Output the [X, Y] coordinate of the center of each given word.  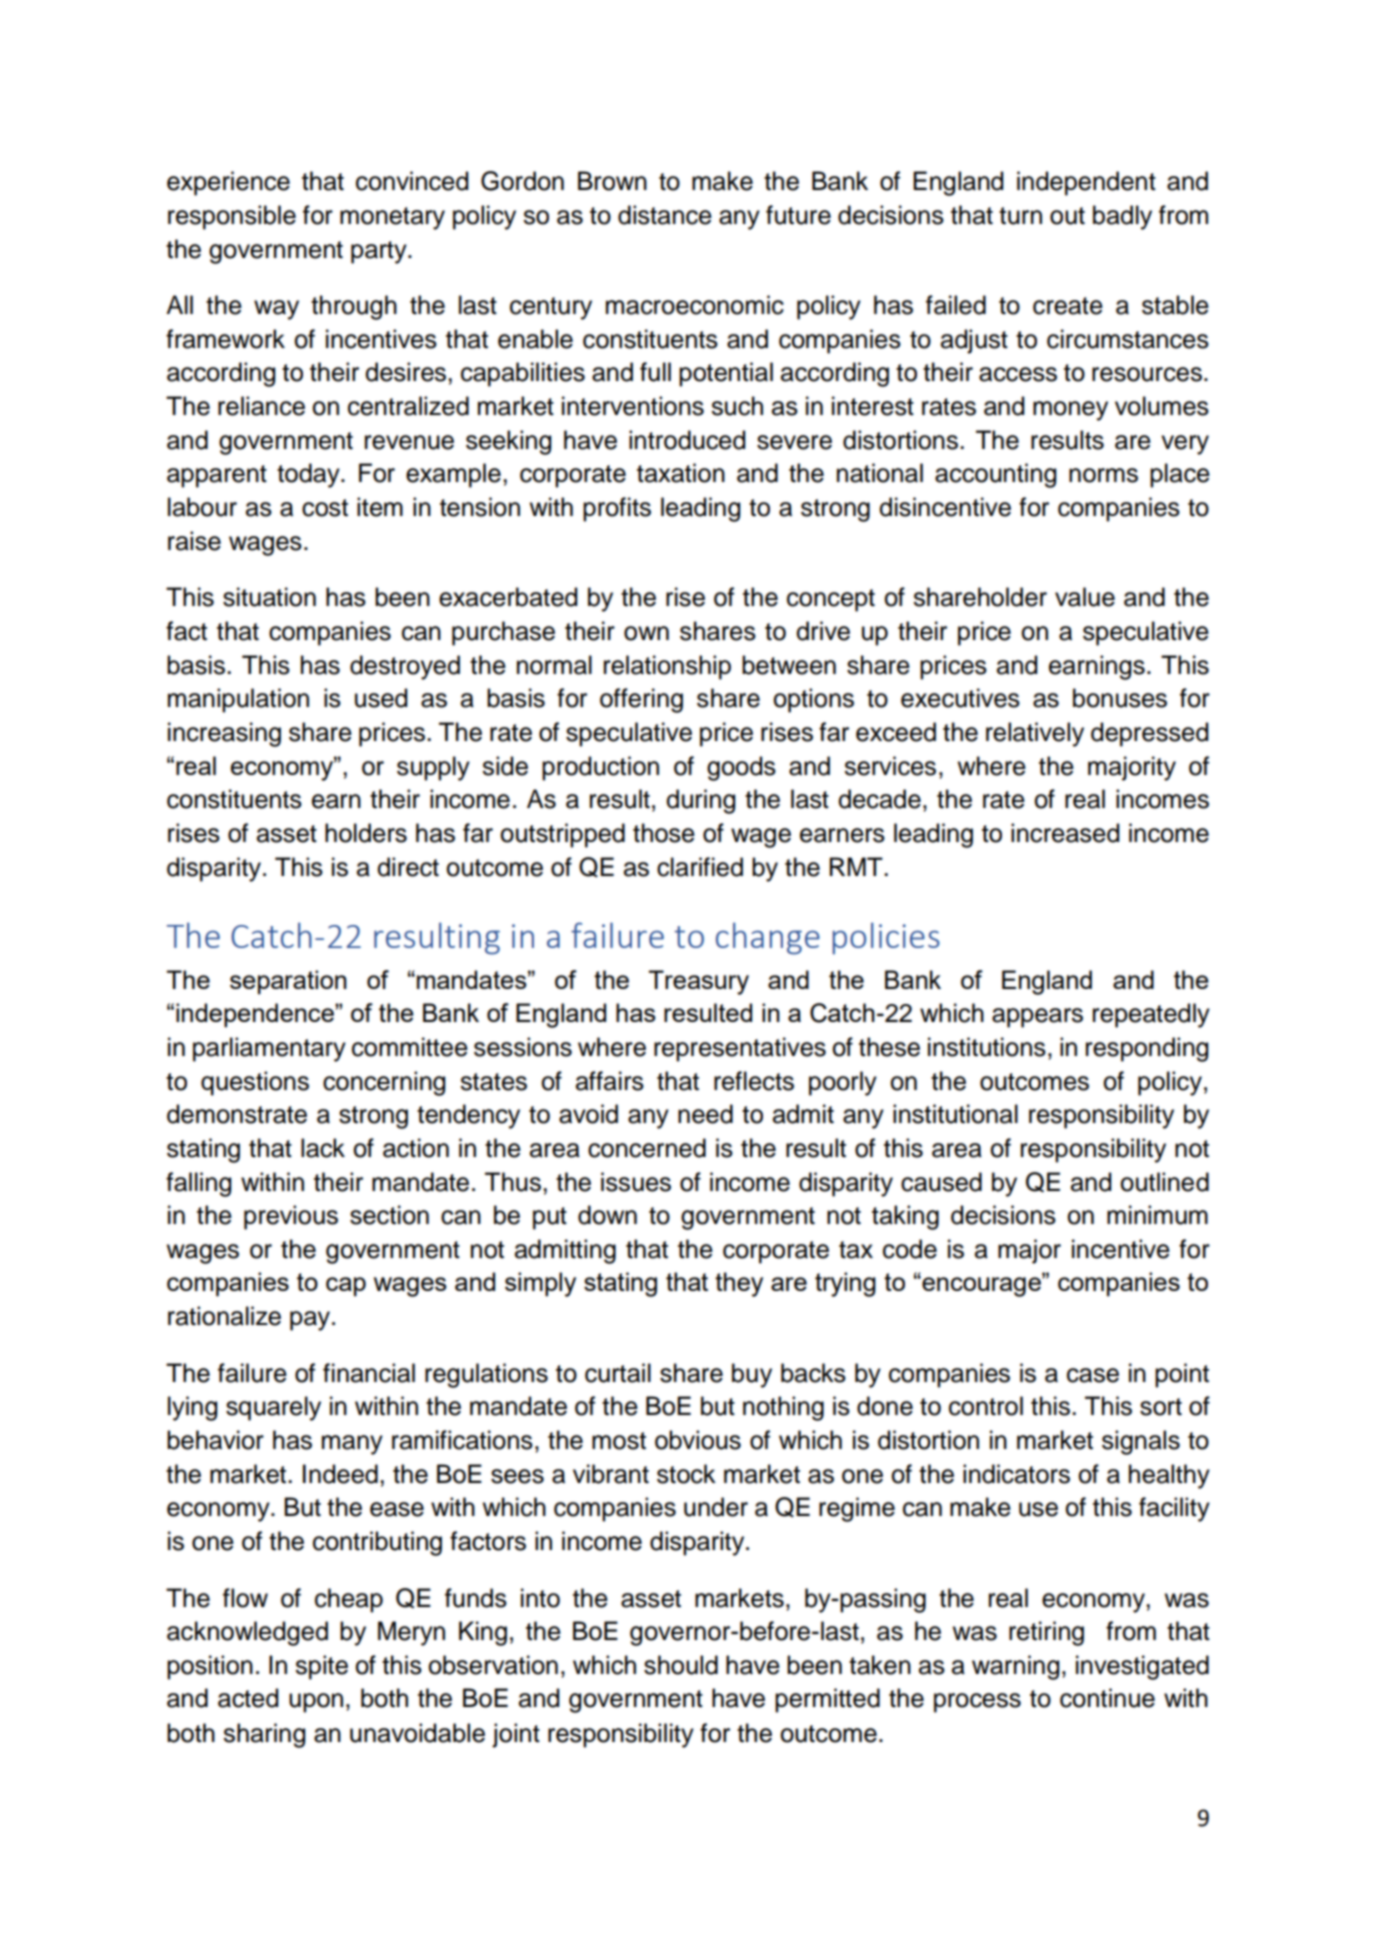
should [681, 1665]
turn [1020, 216]
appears [1037, 1018]
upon [316, 1703]
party [380, 252]
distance [665, 215]
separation [288, 982]
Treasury [699, 982]
